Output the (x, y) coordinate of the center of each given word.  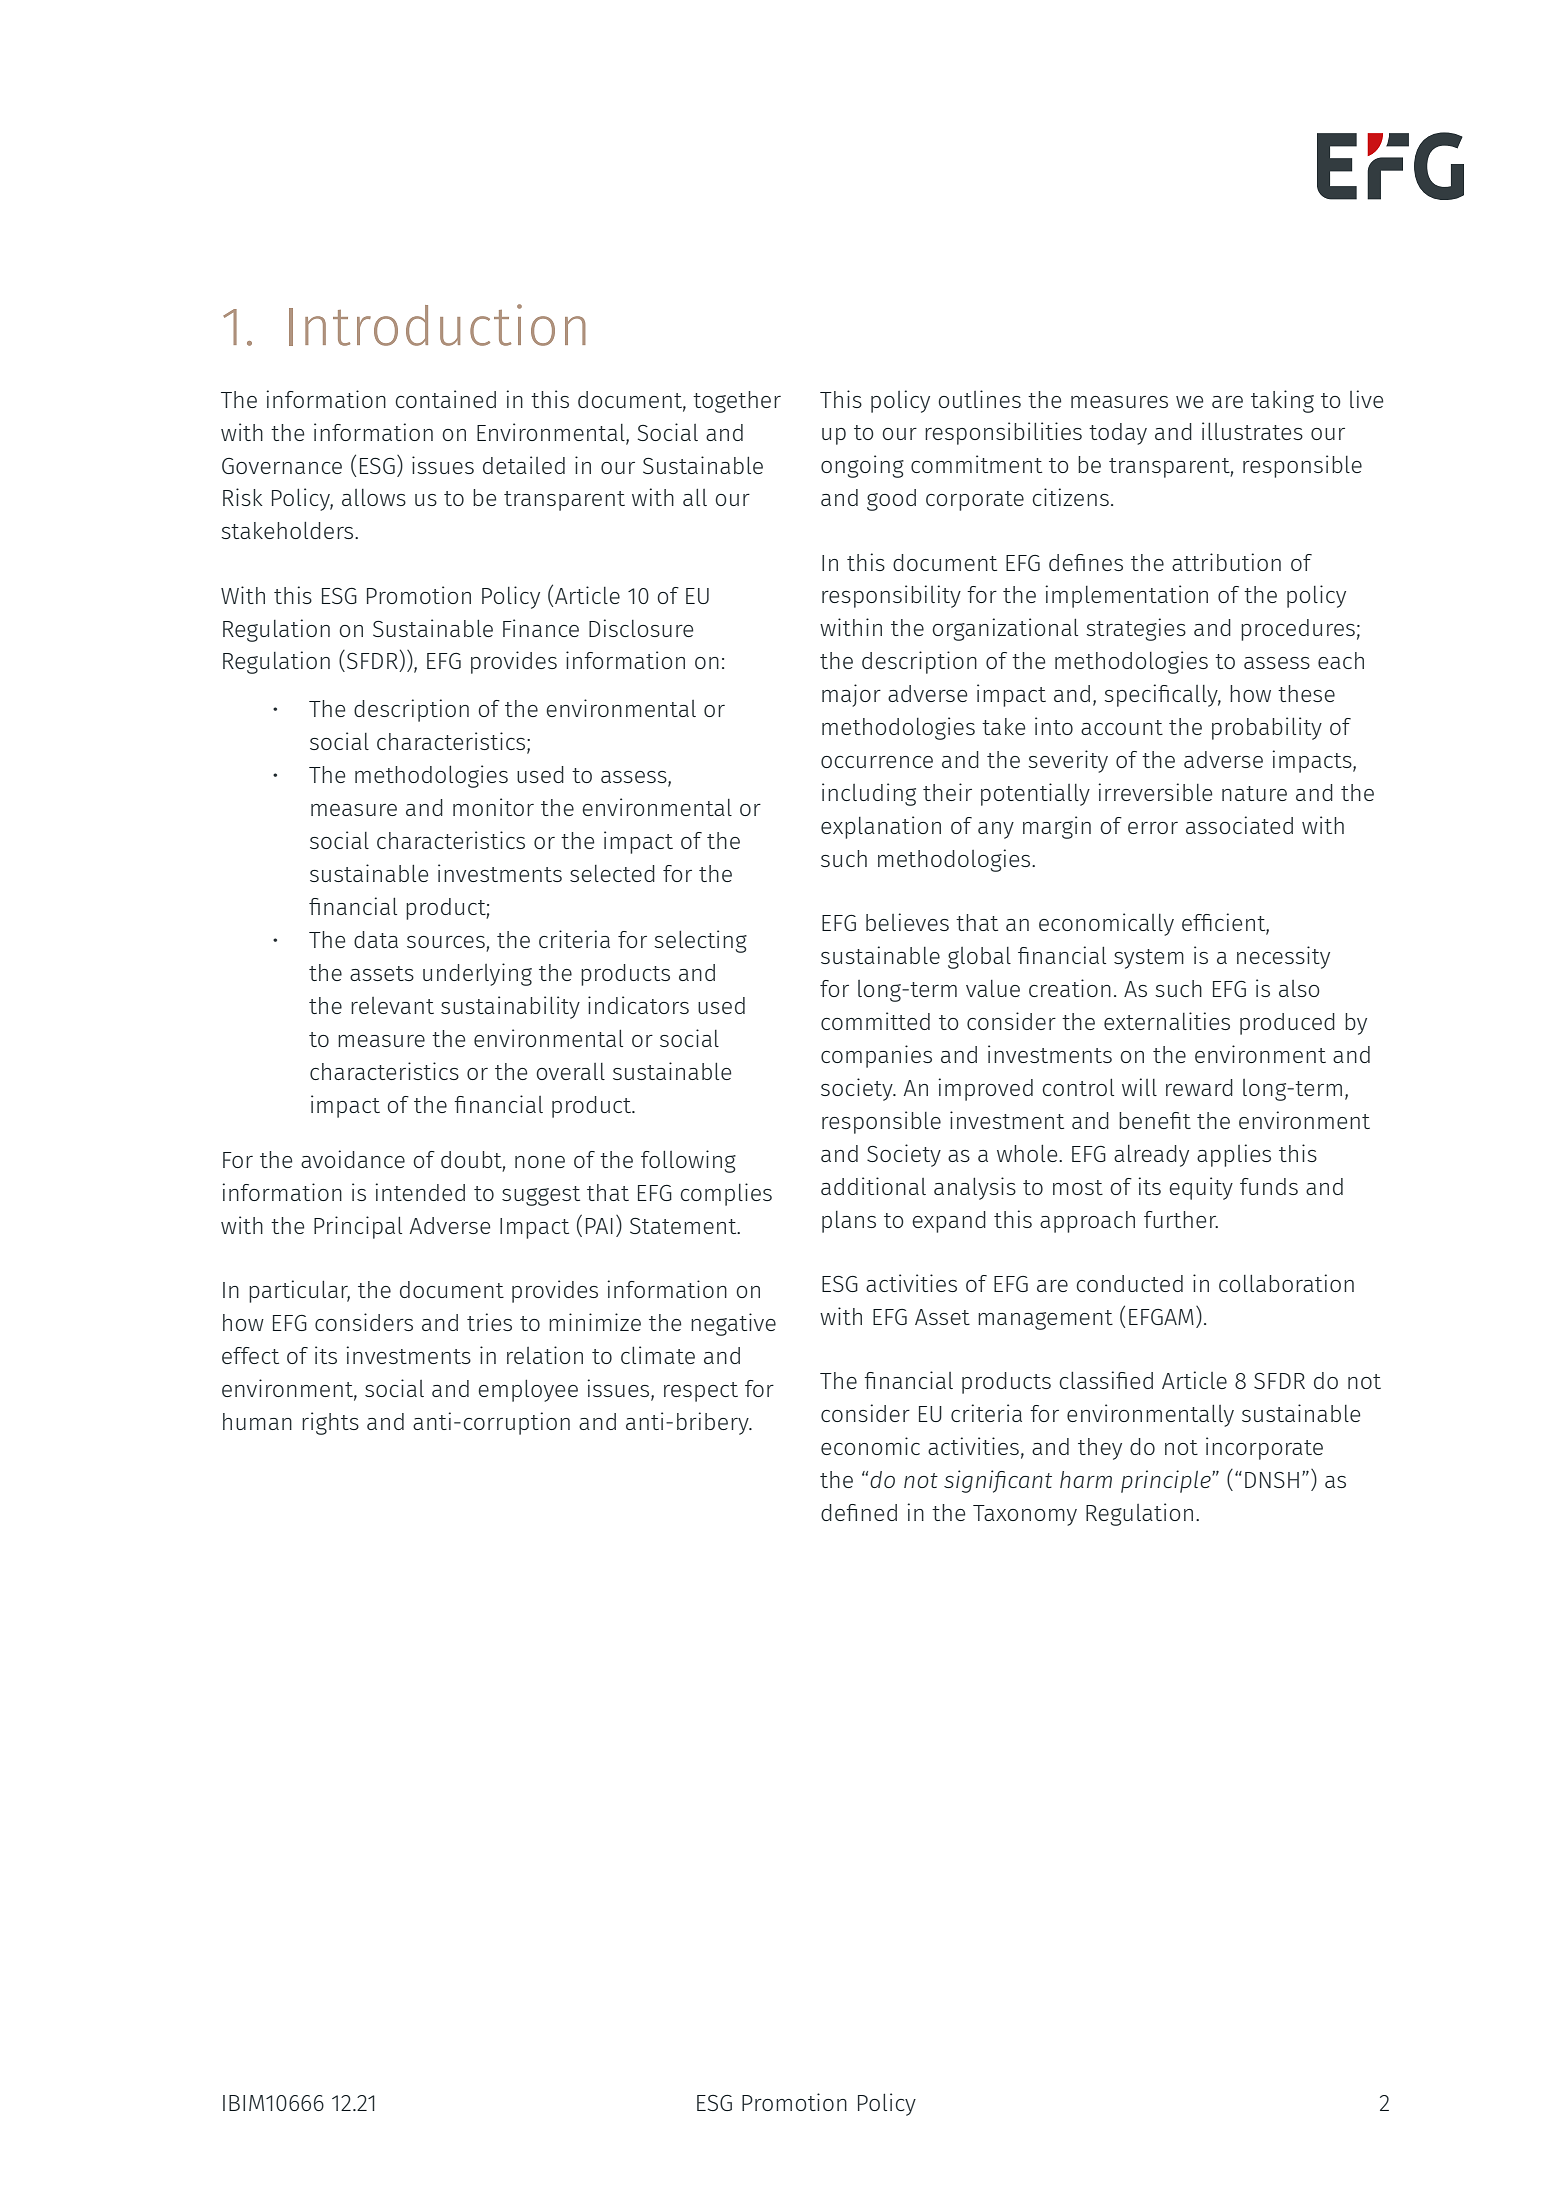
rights (330, 1423)
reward (1199, 1087)
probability (1267, 728)
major (851, 695)
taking (1282, 401)
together (737, 402)
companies (876, 1056)
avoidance (353, 1159)
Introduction (437, 325)
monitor (493, 807)
